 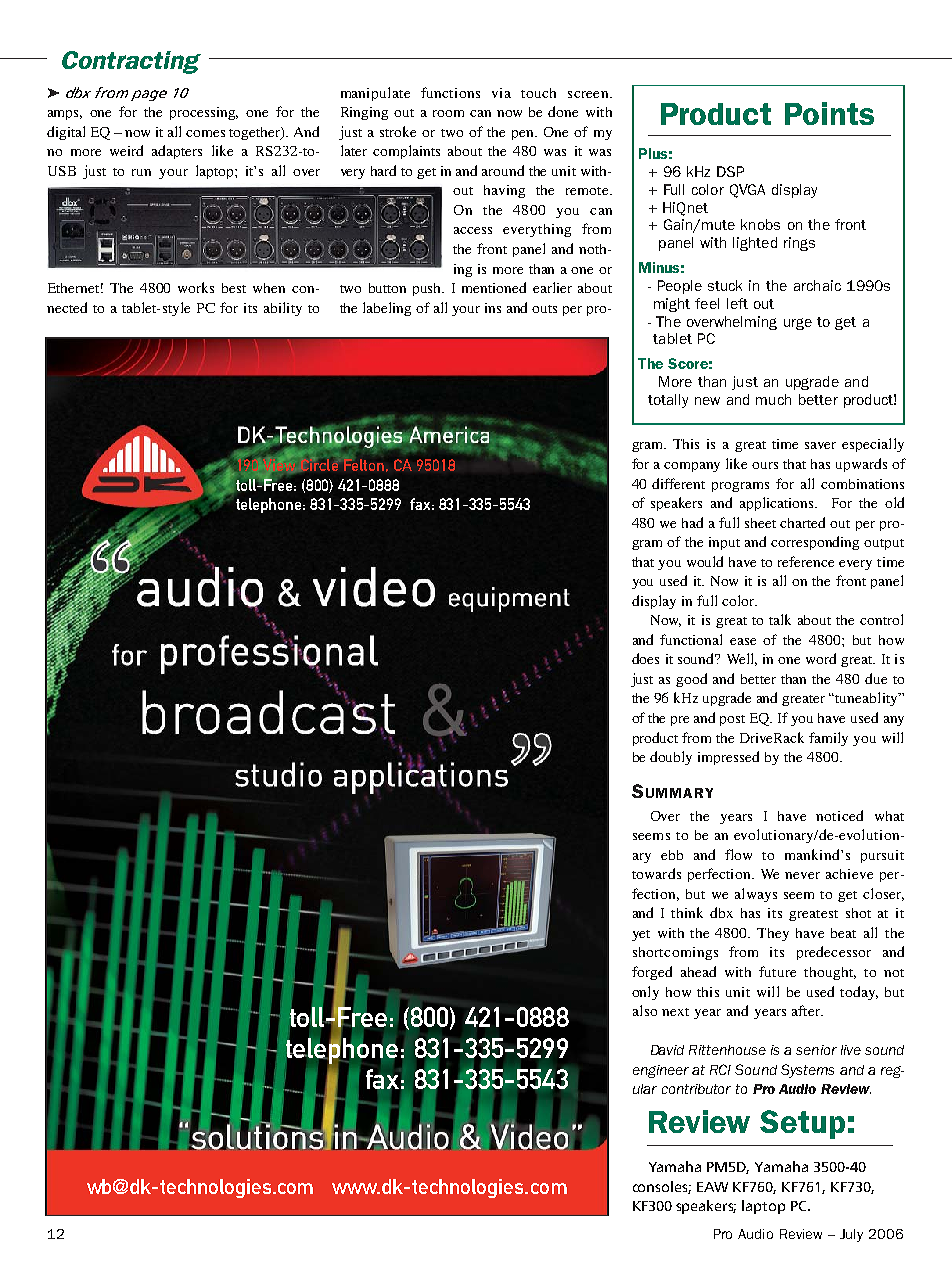 What do you see at coordinates (177, 152) in the screenshot?
I see `adapters` at bounding box center [177, 152].
